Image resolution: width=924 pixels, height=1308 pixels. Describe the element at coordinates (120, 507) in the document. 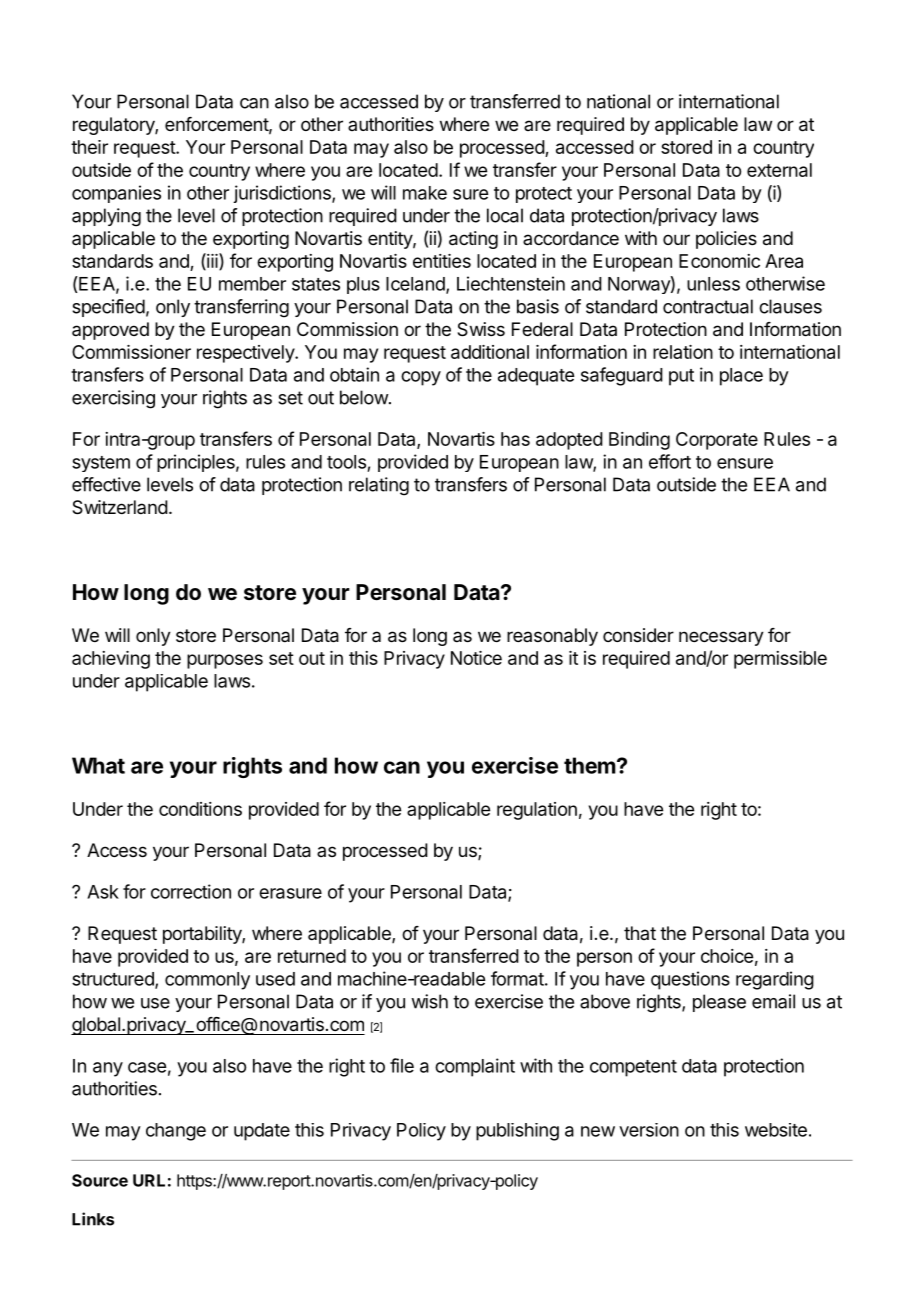

I see `Switzerland` at that location.
